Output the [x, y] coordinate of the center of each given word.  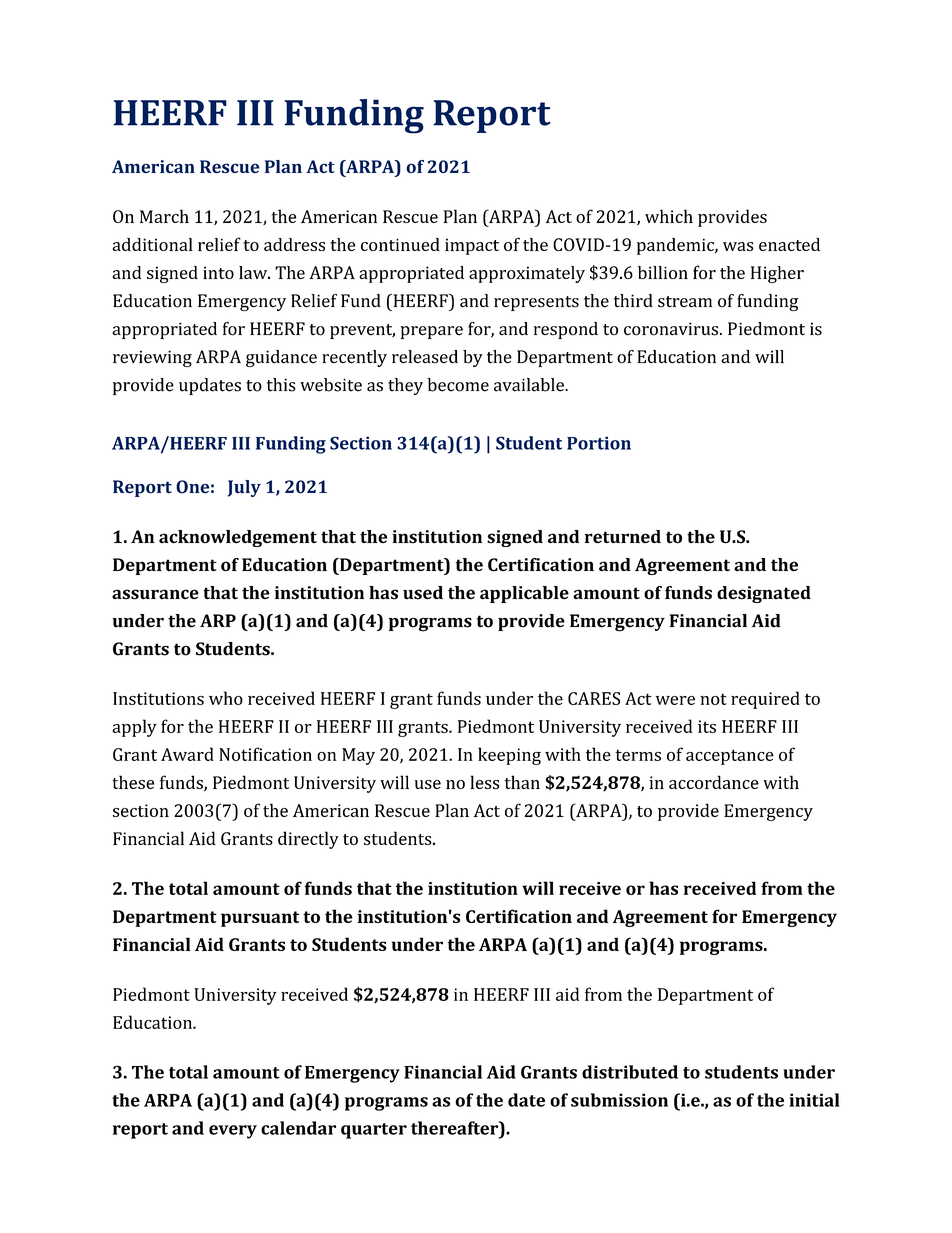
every [233, 1132]
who [226, 698]
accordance [714, 782]
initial [814, 1100]
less [484, 782]
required [765, 700]
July [244, 488]
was [738, 246]
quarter [374, 1131]
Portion [599, 443]
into [218, 272]
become [458, 385]
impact [472, 246]
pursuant [260, 919]
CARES [594, 698]
